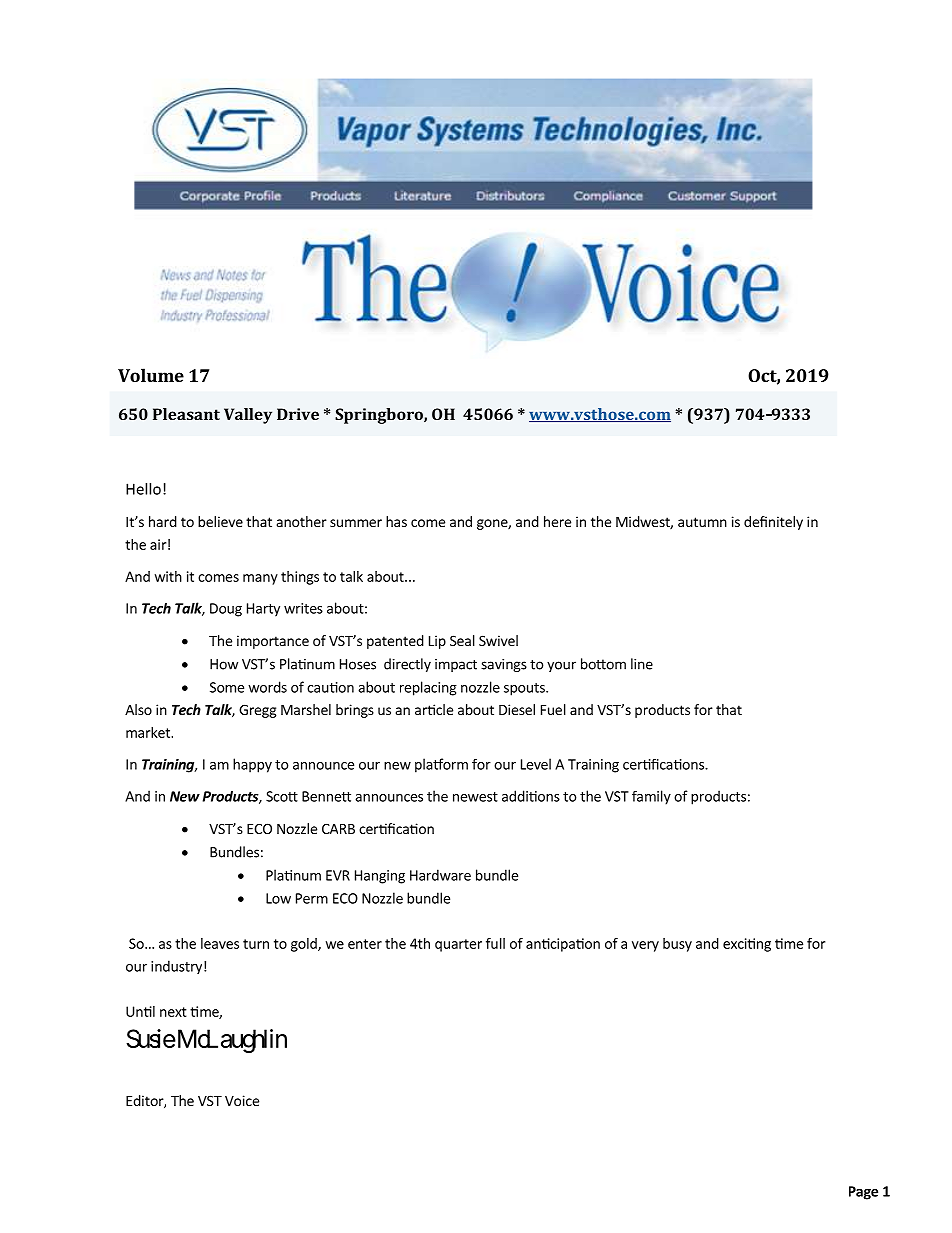 This screenshot has height=1233, width=952. I want to click on line, so click(642, 664).
